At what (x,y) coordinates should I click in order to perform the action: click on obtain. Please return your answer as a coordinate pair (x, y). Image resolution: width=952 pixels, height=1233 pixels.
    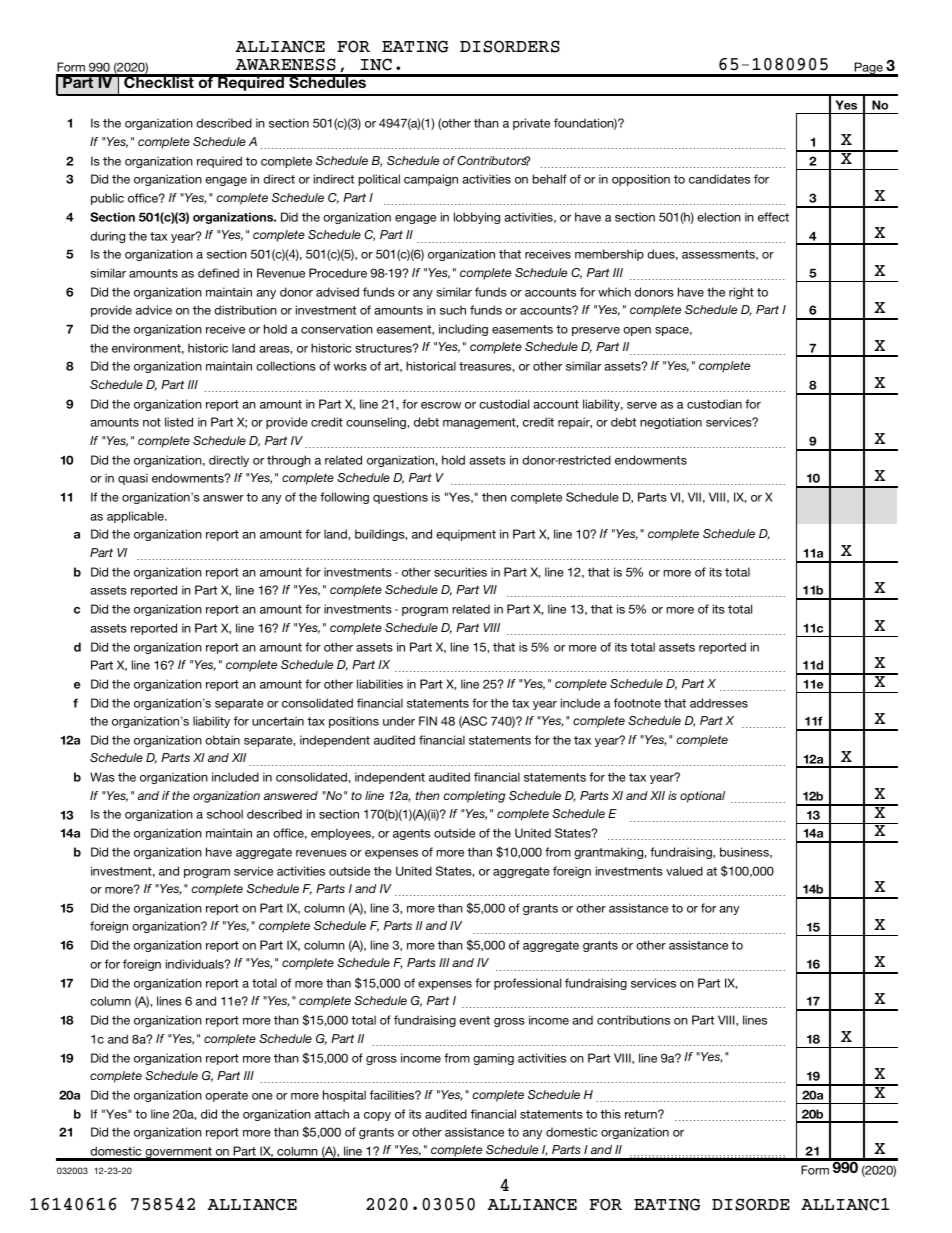
    Looking at the image, I should click on (222, 740).
